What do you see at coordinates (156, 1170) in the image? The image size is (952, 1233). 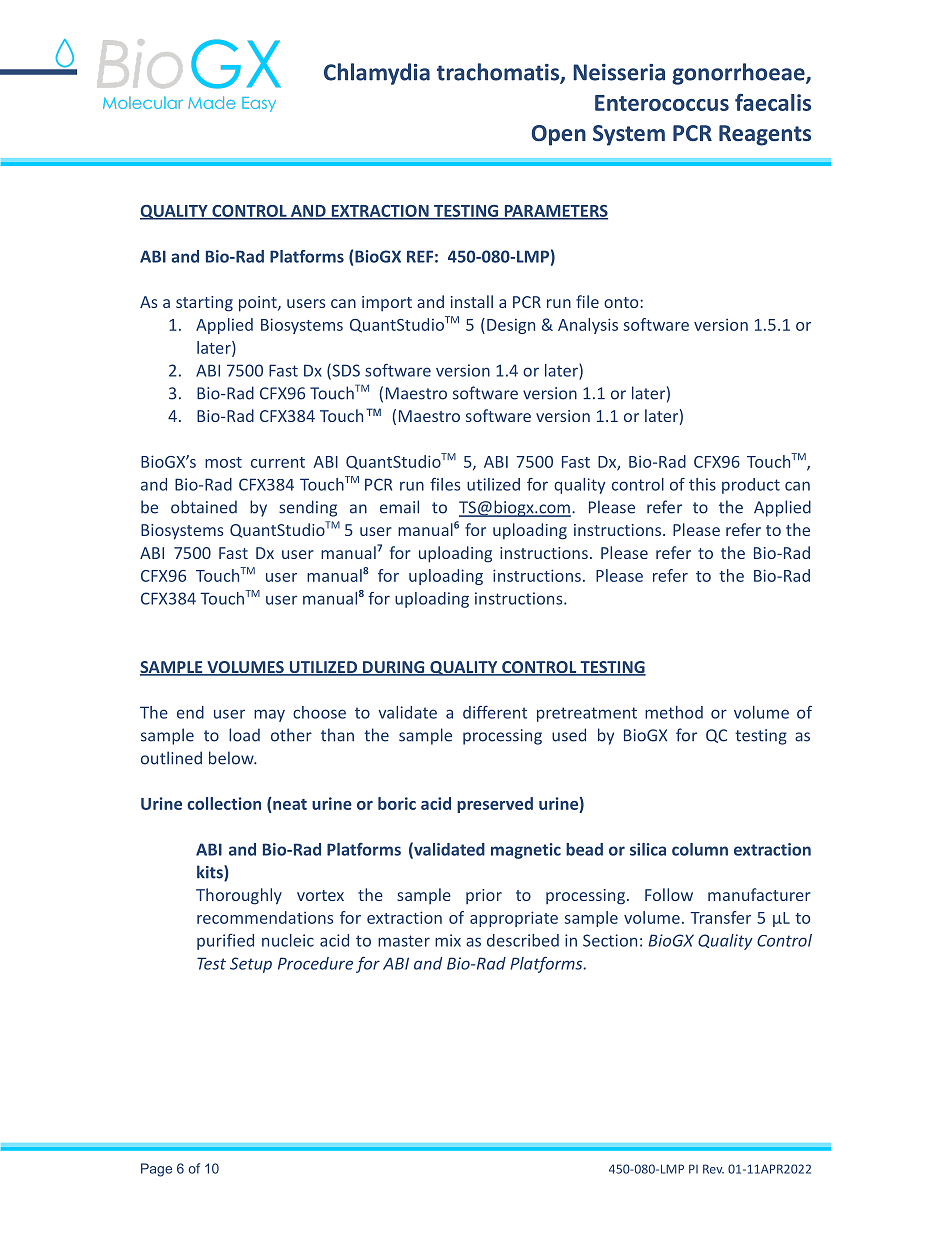 I see `Page` at bounding box center [156, 1170].
